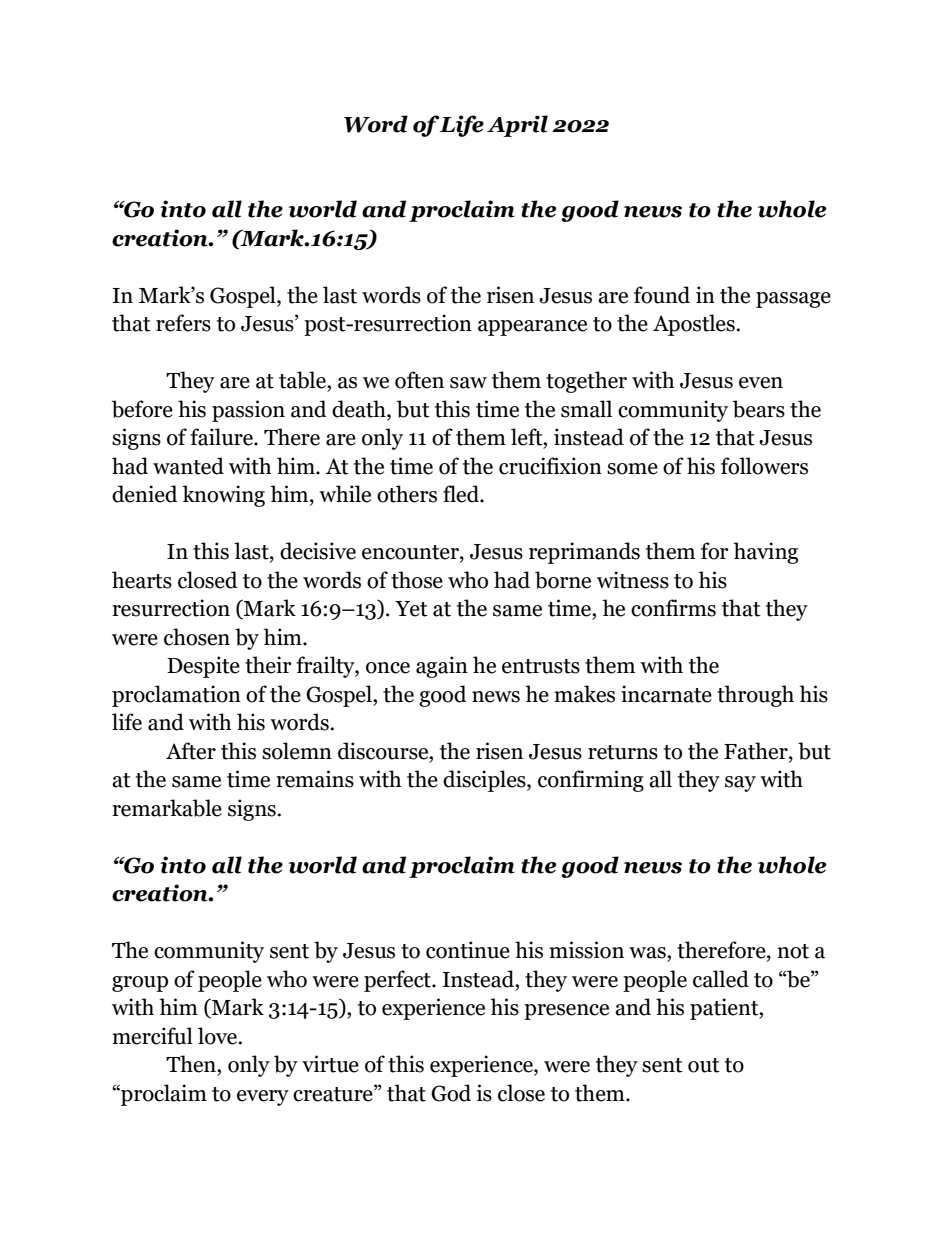 This screenshot has height=1233, width=952. Describe the element at coordinates (764, 466) in the screenshot. I see `followers` at that location.
